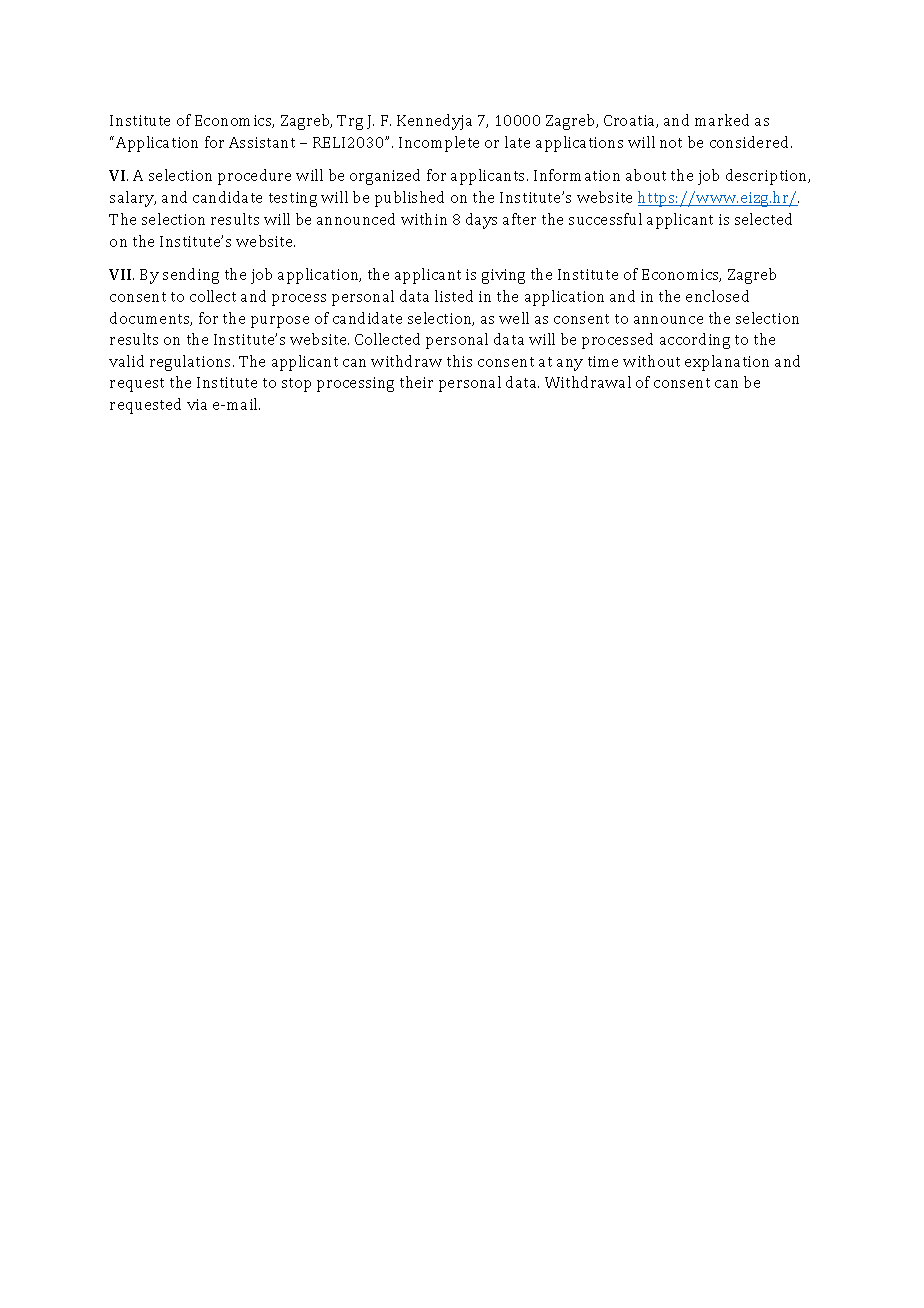 This image has width=924, height=1308. Describe the element at coordinates (722, 120) in the image. I see `marked` at that location.
